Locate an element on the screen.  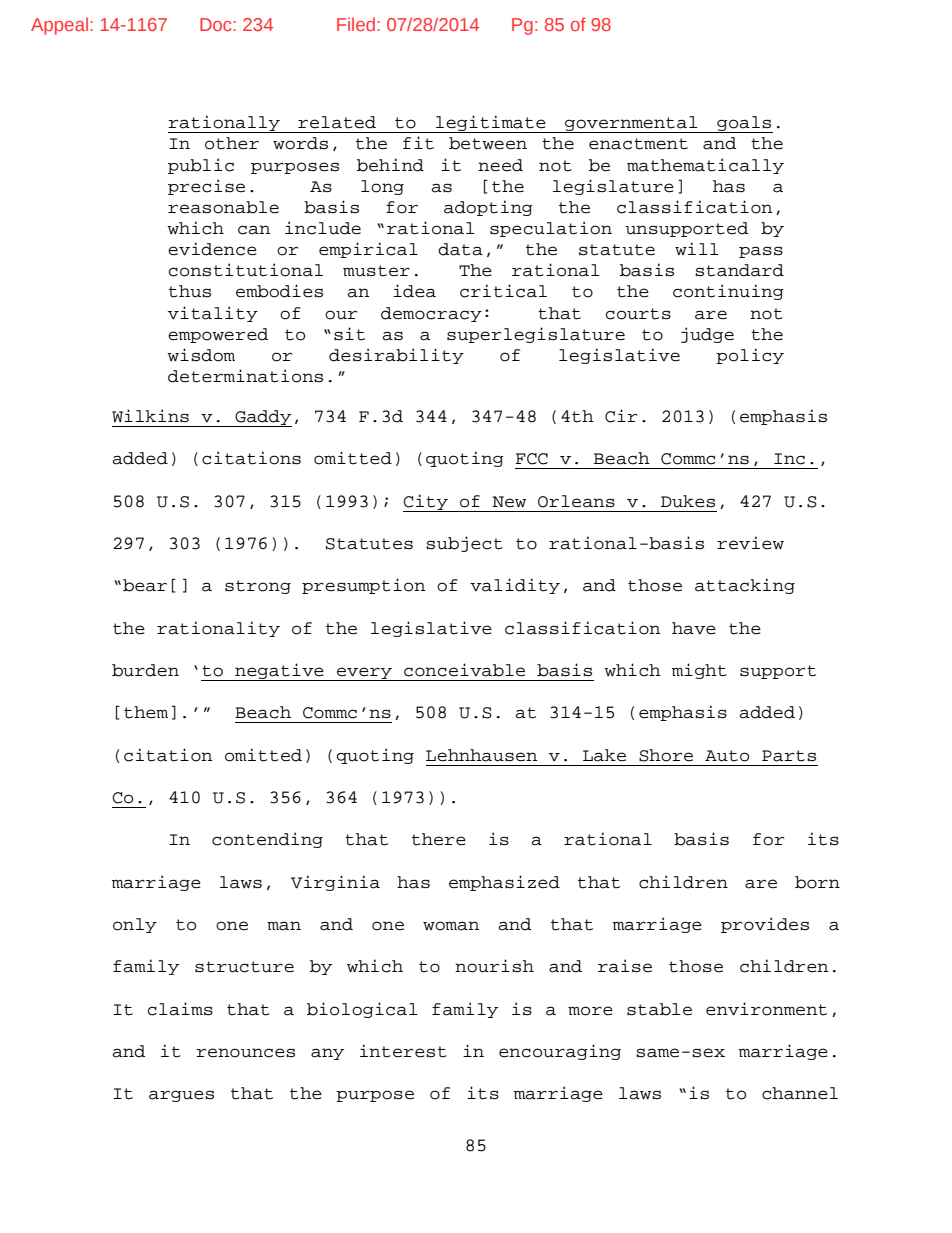
Doc is located at coordinates (217, 24).
